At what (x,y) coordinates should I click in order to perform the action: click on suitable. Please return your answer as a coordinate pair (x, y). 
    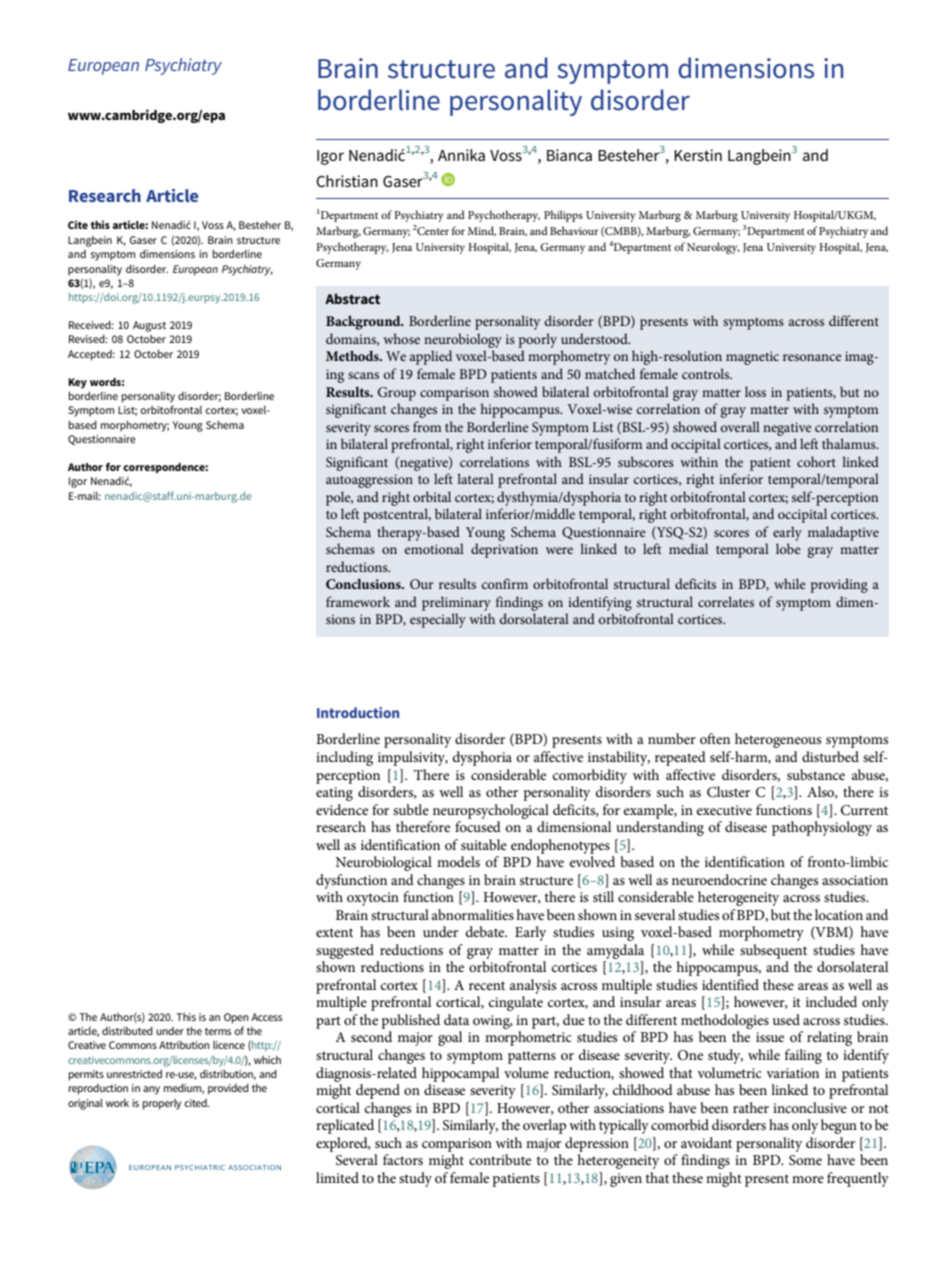
    Looking at the image, I should click on (484, 844).
